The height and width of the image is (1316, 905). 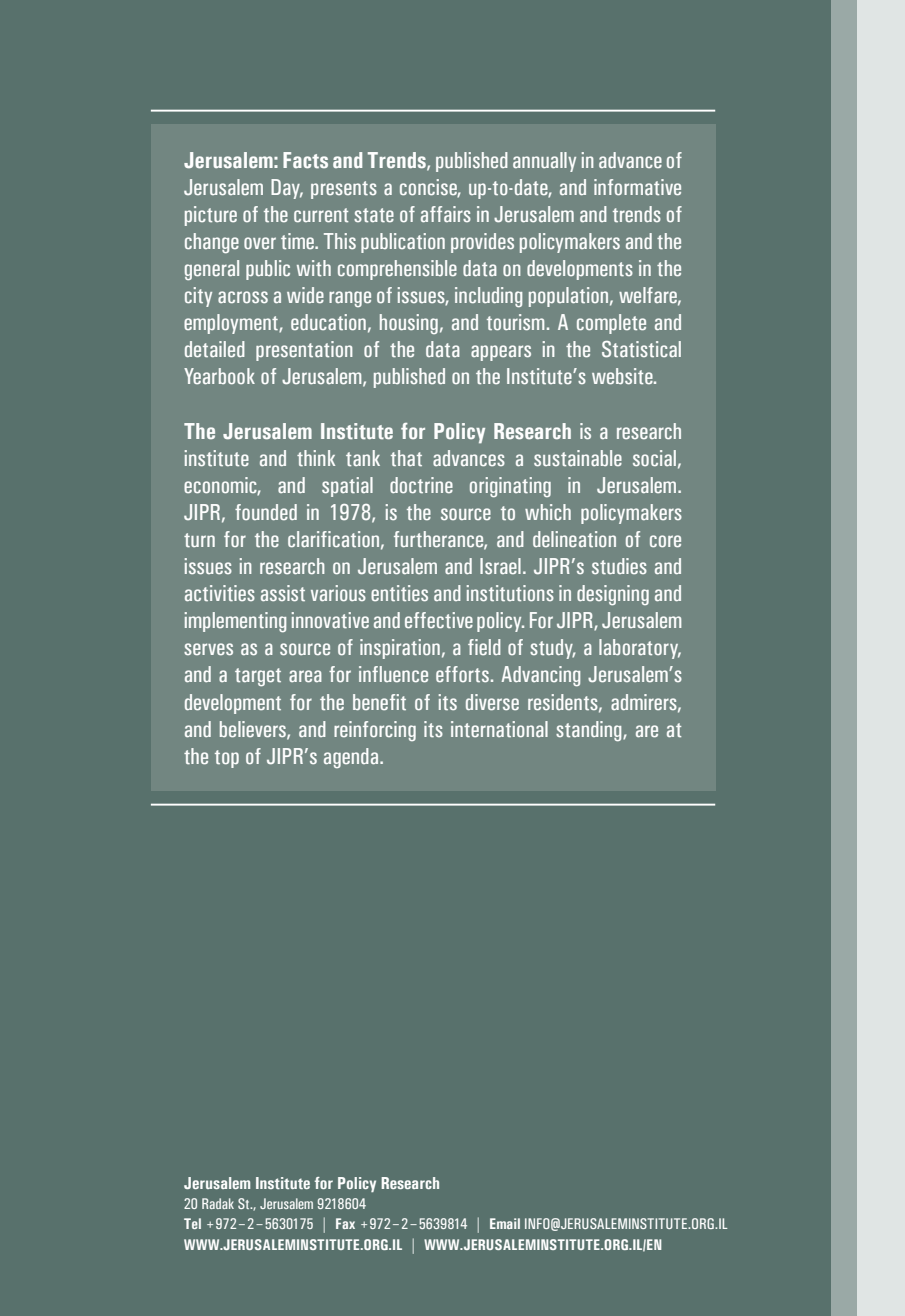 I want to click on top, so click(x=227, y=759).
